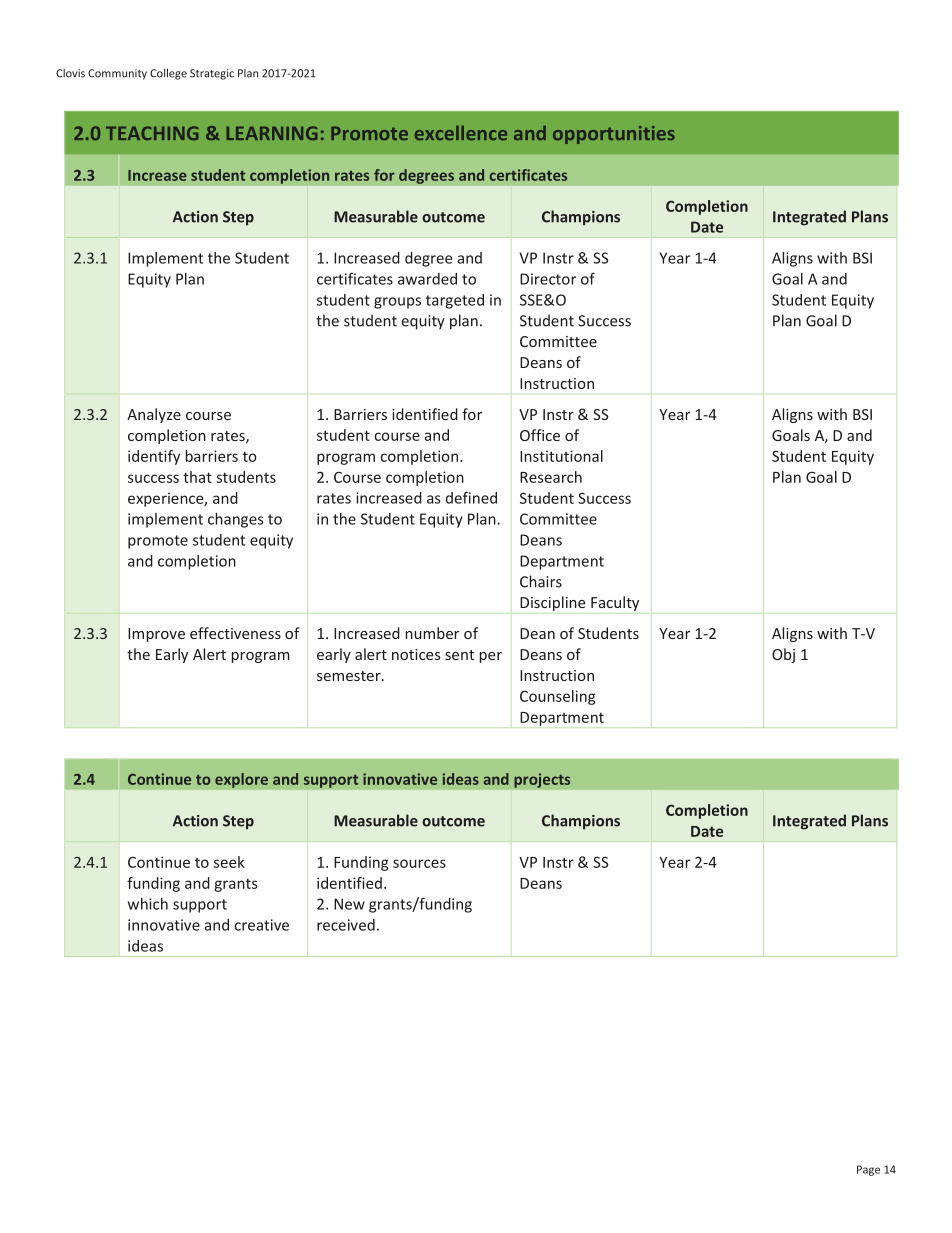 The width and height of the screenshot is (952, 1233). What do you see at coordinates (152, 133) in the screenshot?
I see `TEACHING` at bounding box center [152, 133].
